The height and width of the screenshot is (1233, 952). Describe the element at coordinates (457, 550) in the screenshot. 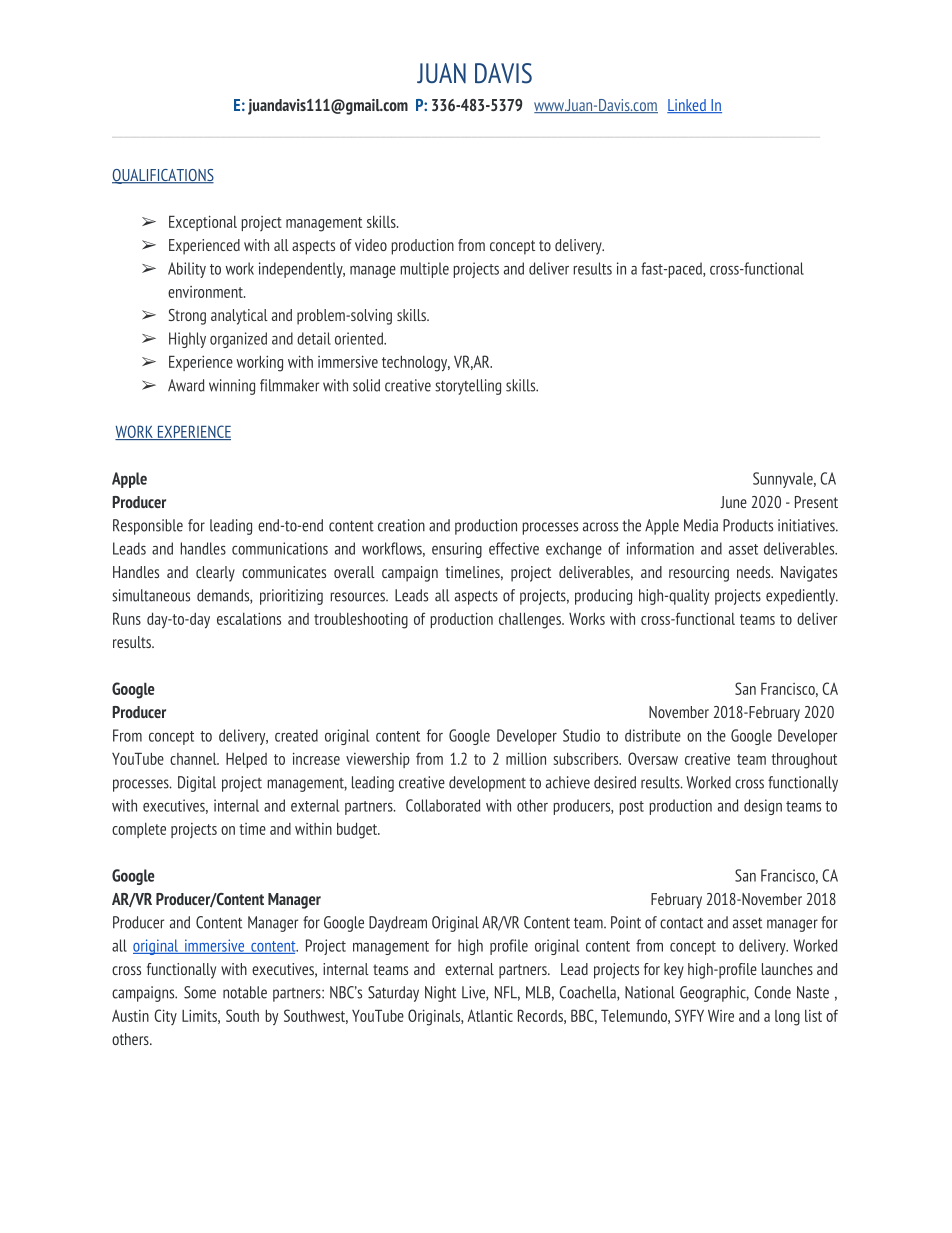

I see `ensuring` at that location.
